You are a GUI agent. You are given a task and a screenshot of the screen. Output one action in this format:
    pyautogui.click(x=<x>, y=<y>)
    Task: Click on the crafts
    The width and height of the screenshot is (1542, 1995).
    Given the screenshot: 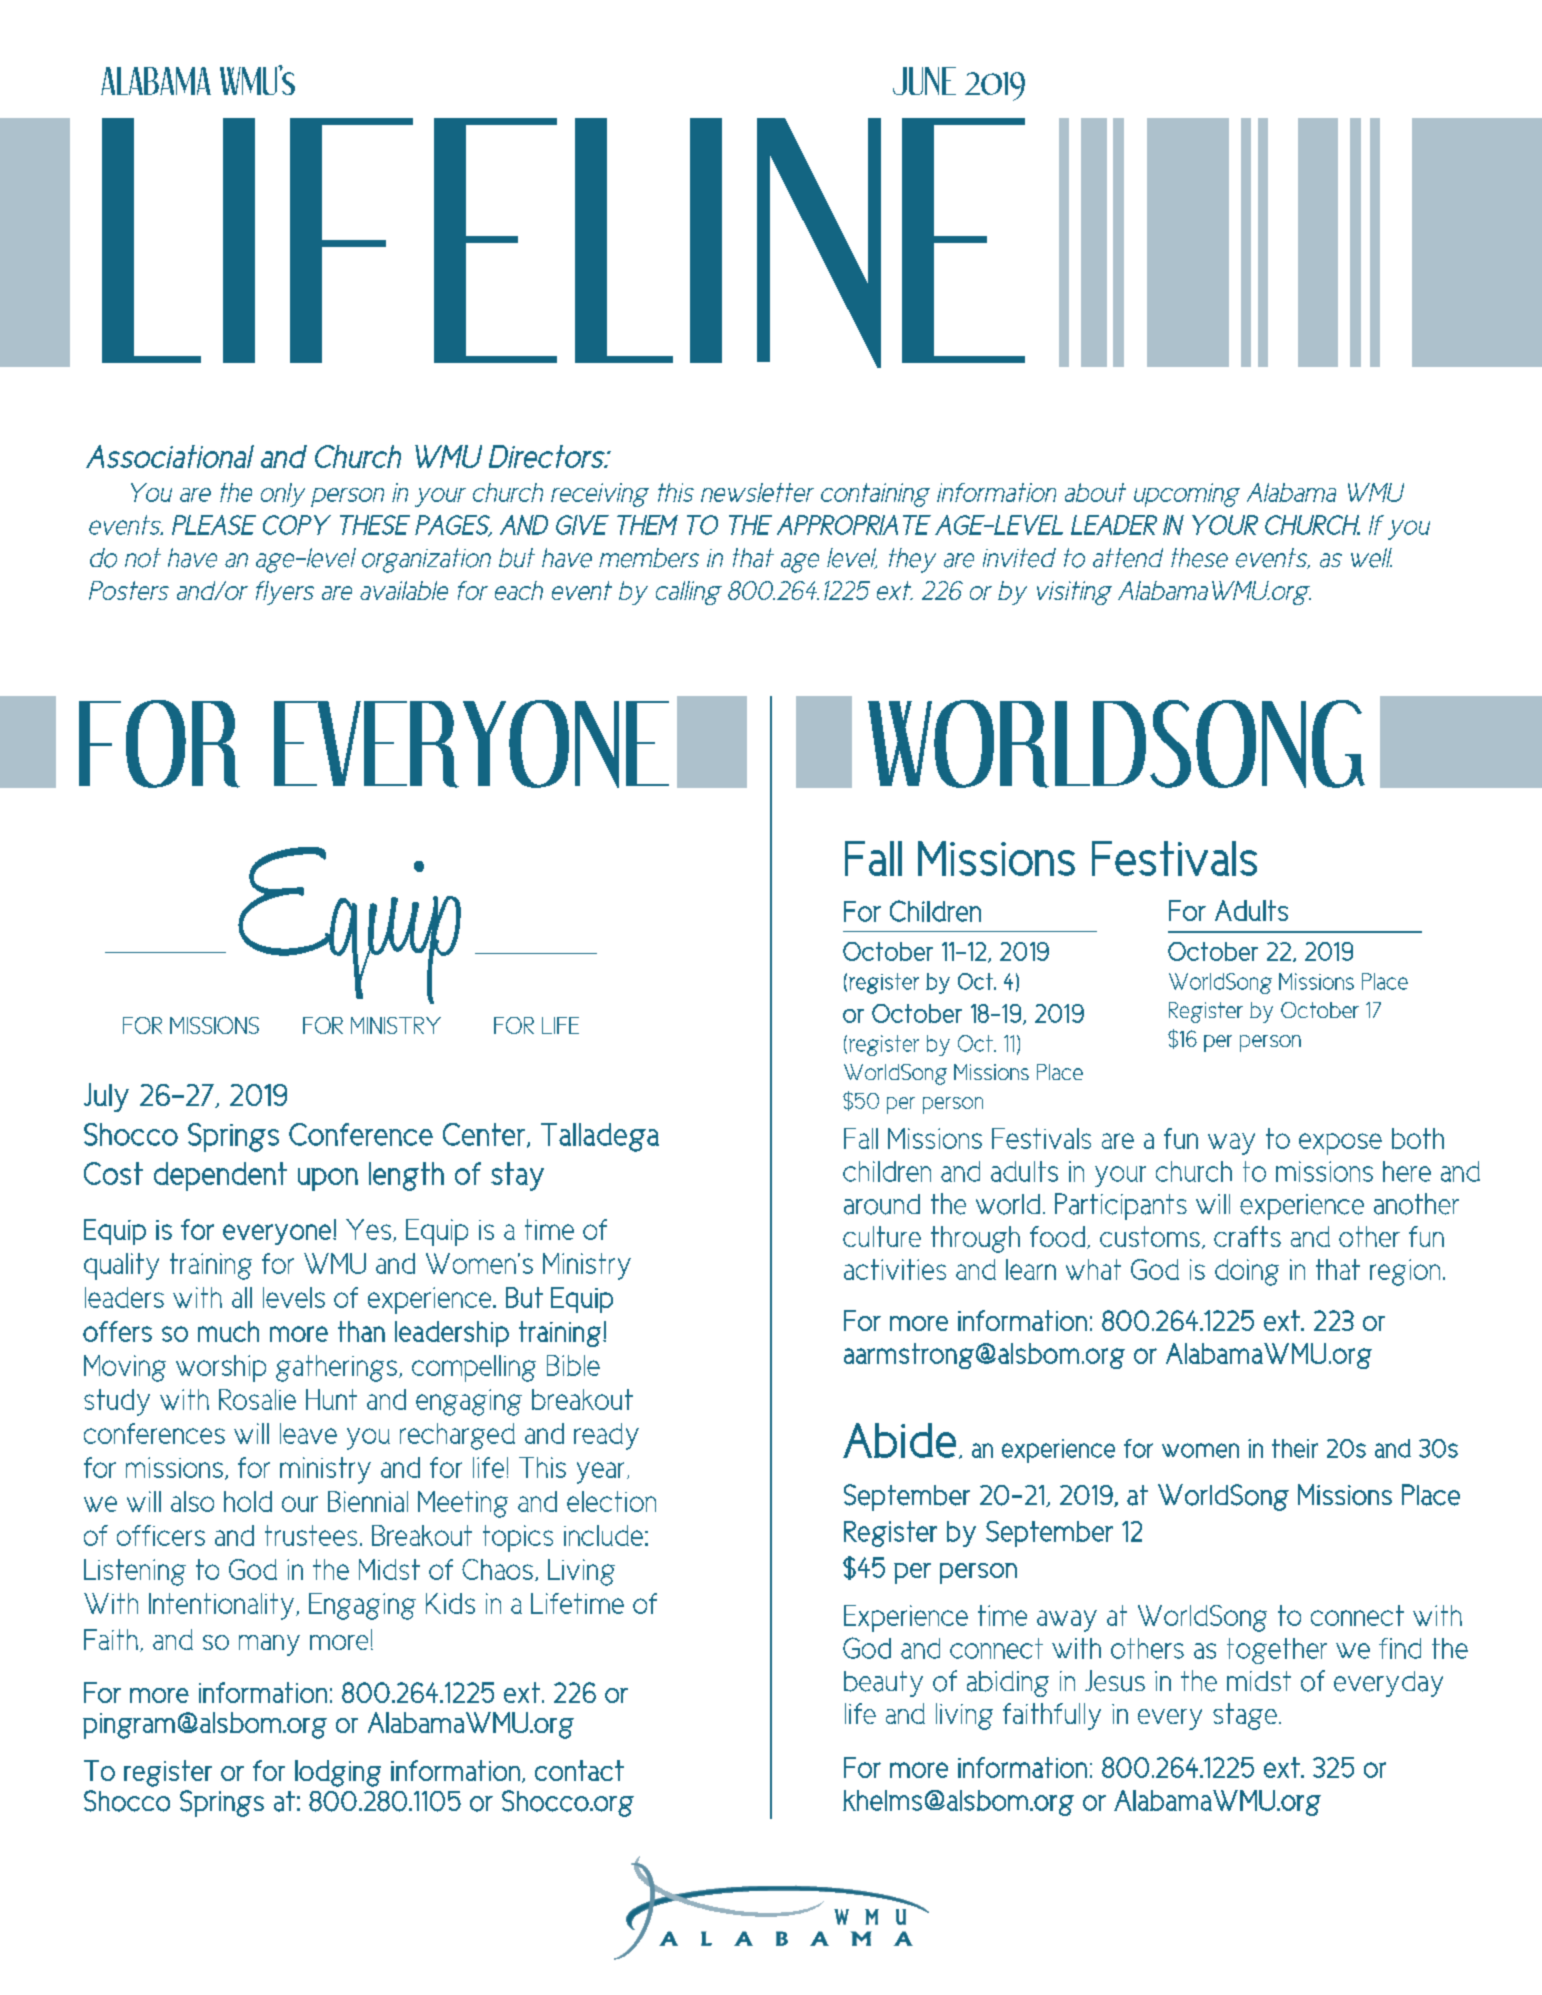 What is the action you would take?
    pyautogui.click(x=1247, y=1236)
